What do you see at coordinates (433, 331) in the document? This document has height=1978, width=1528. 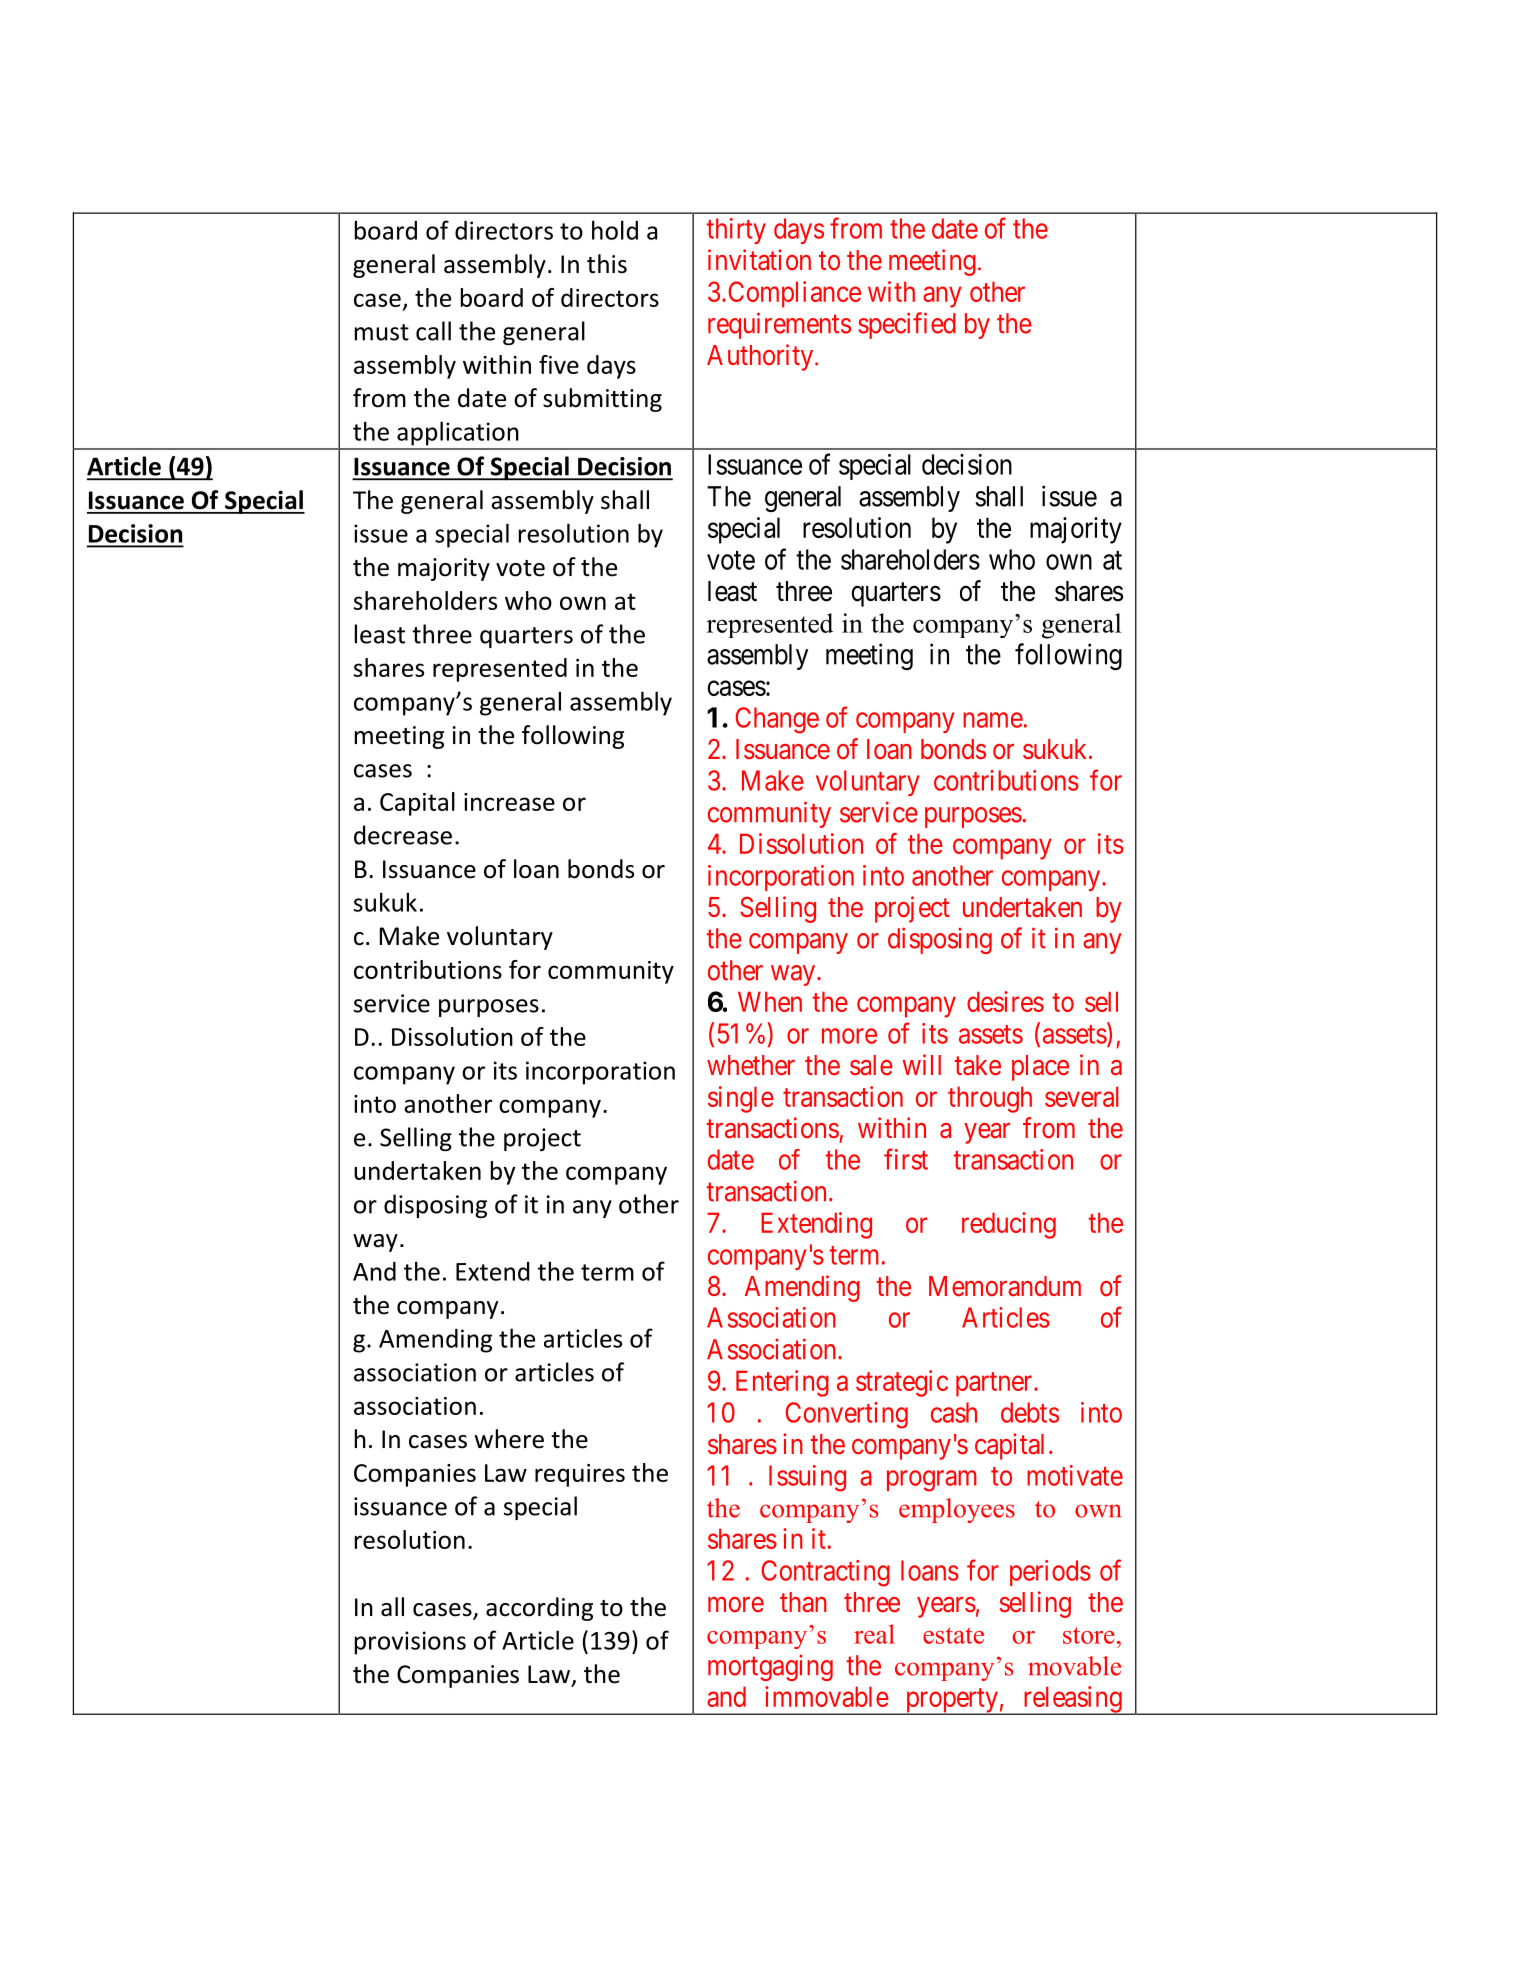 I see `call` at bounding box center [433, 331].
